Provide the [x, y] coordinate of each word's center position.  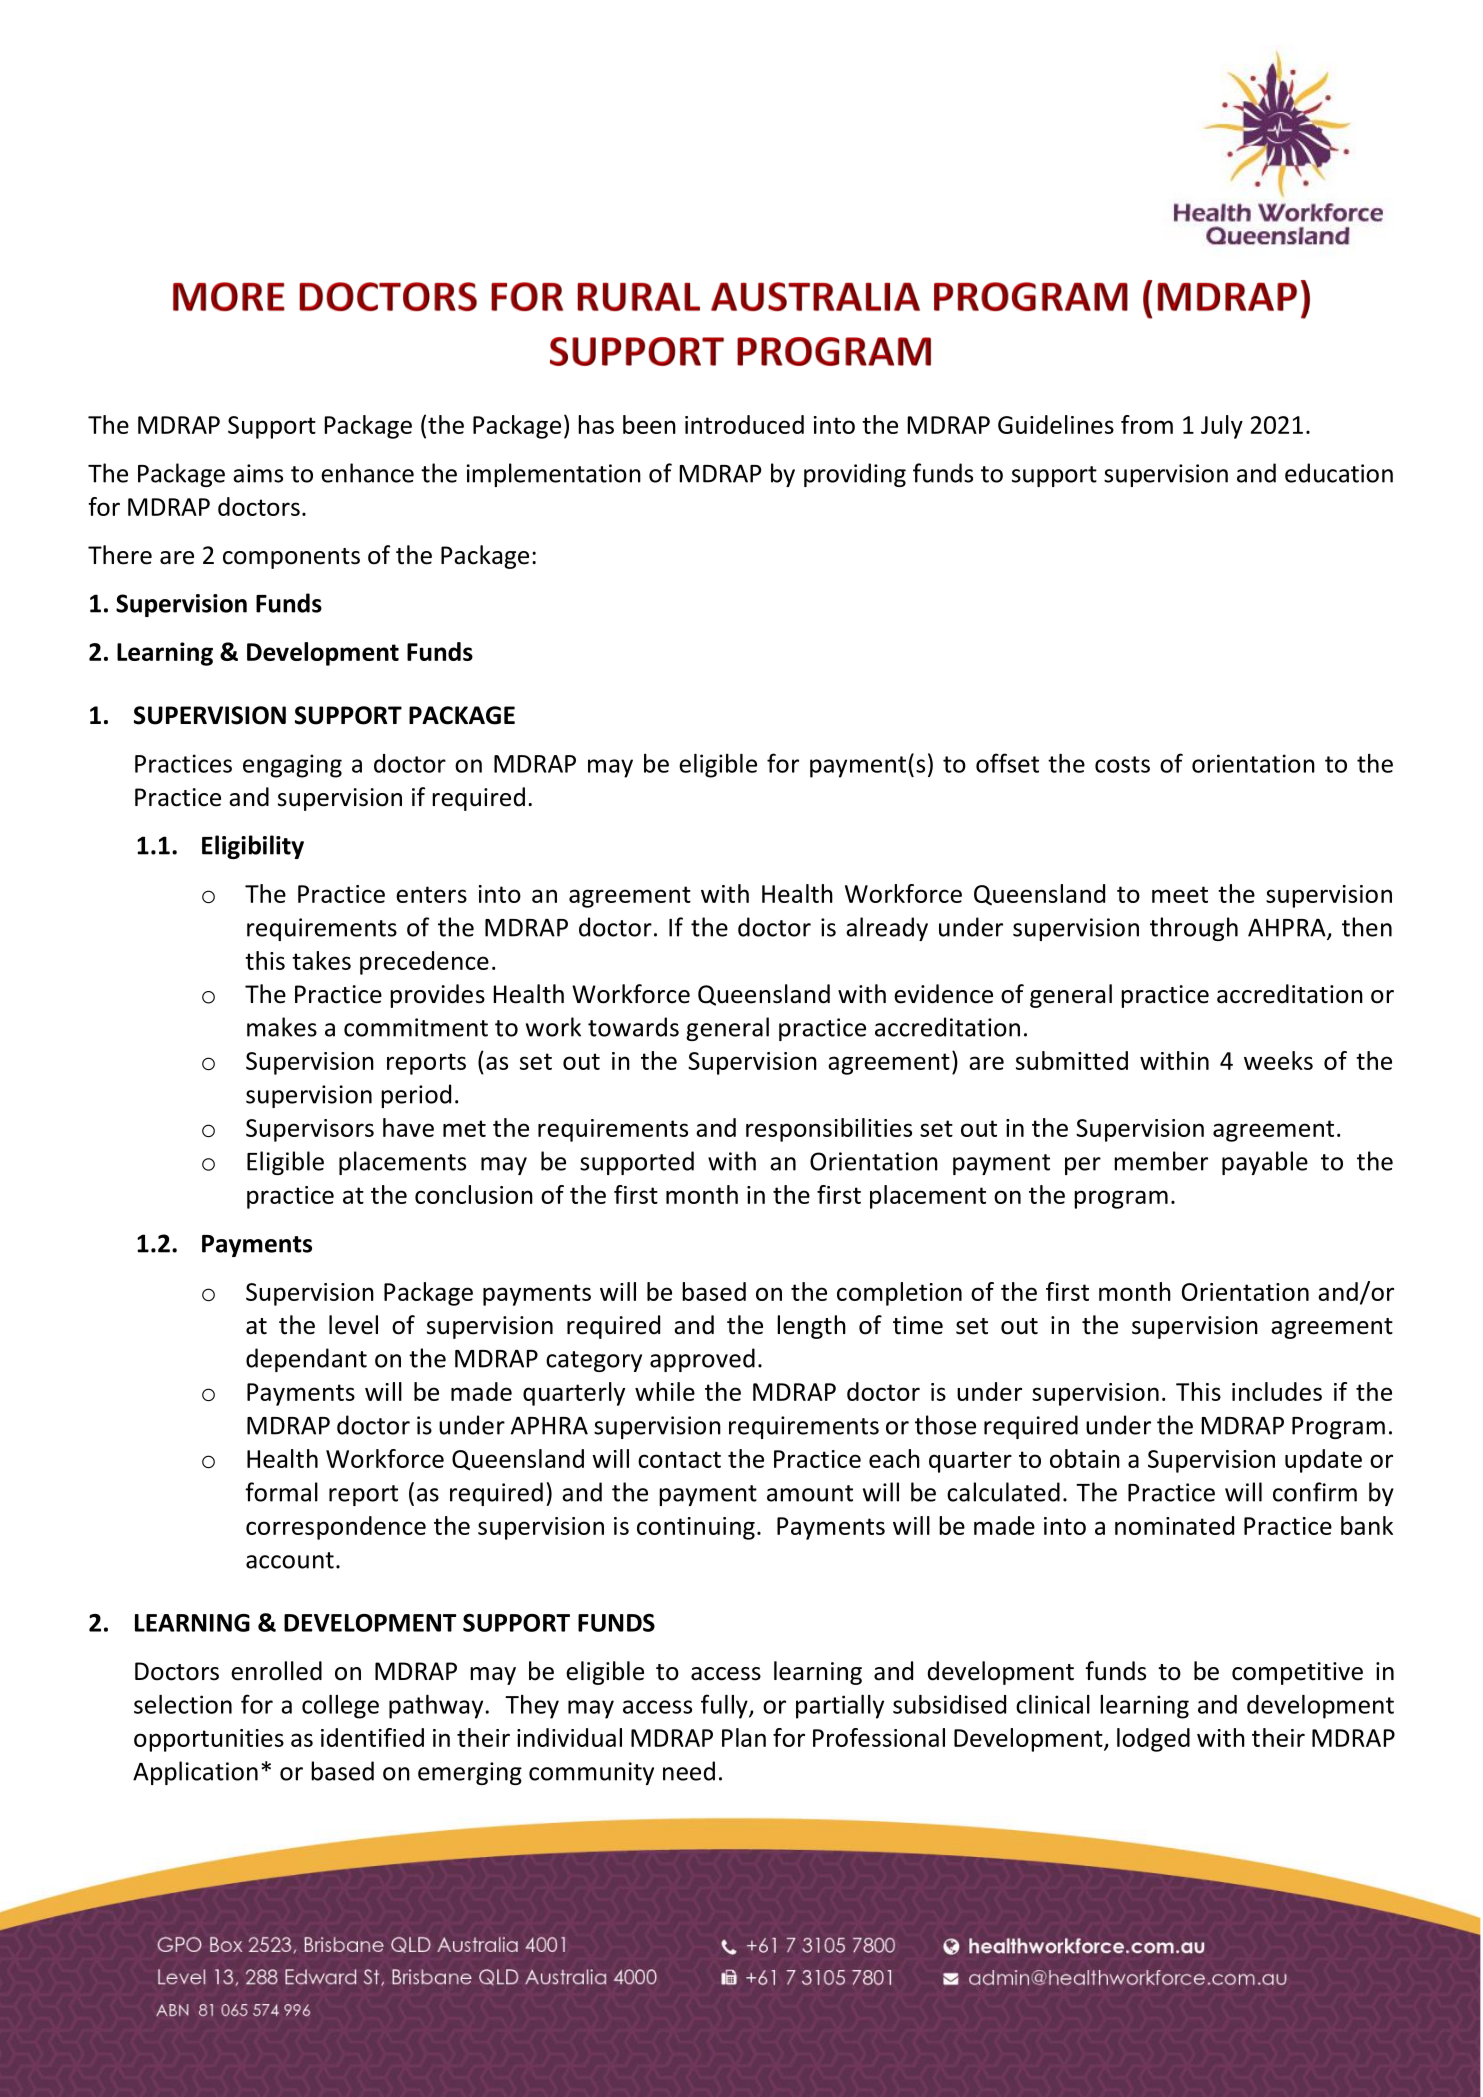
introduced [744, 424]
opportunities [209, 1740]
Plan [744, 1737]
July [1222, 427]
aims [258, 473]
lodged [1153, 1740]
